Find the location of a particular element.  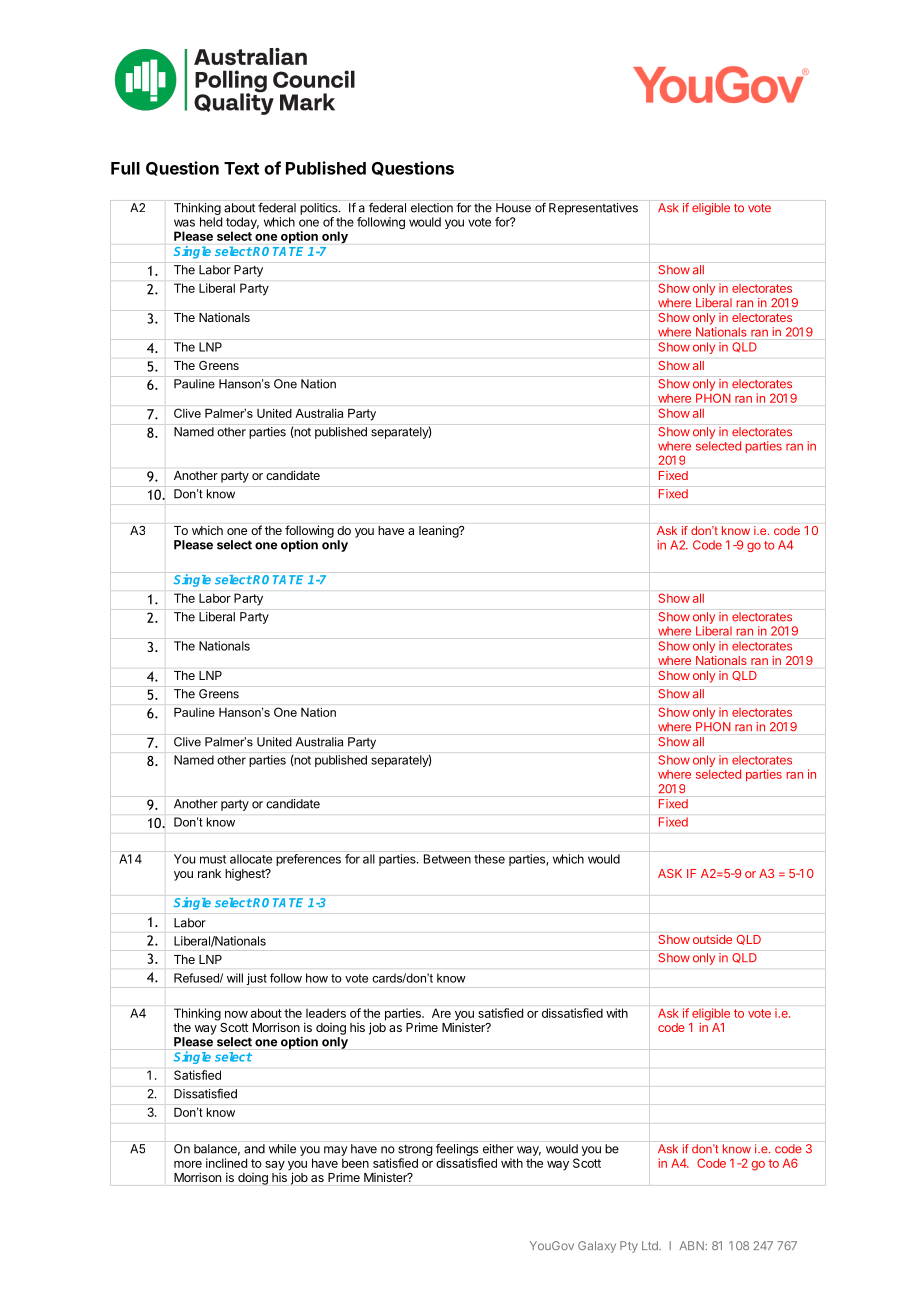

more is located at coordinates (188, 1164).
